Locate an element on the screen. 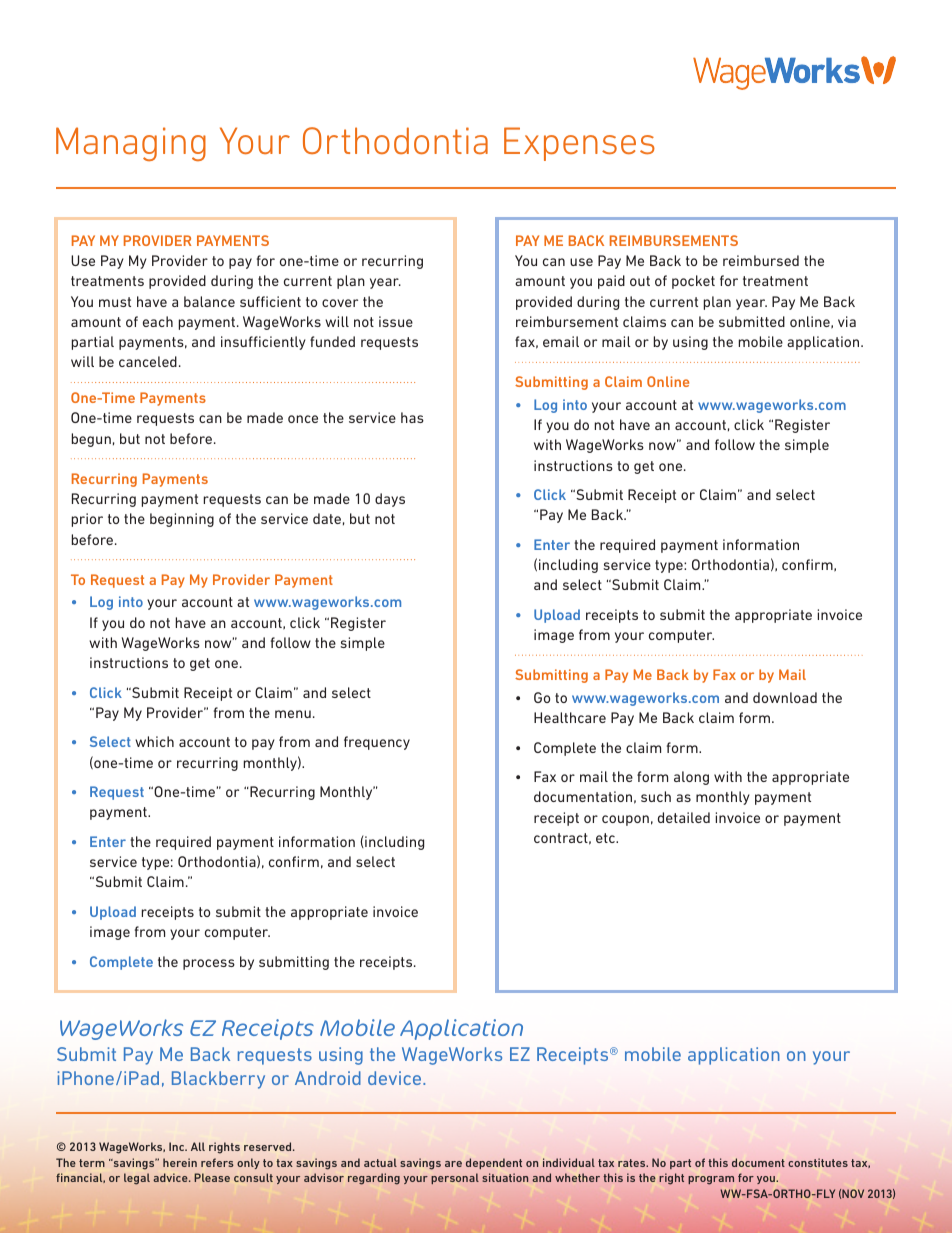  has is located at coordinates (412, 417).
